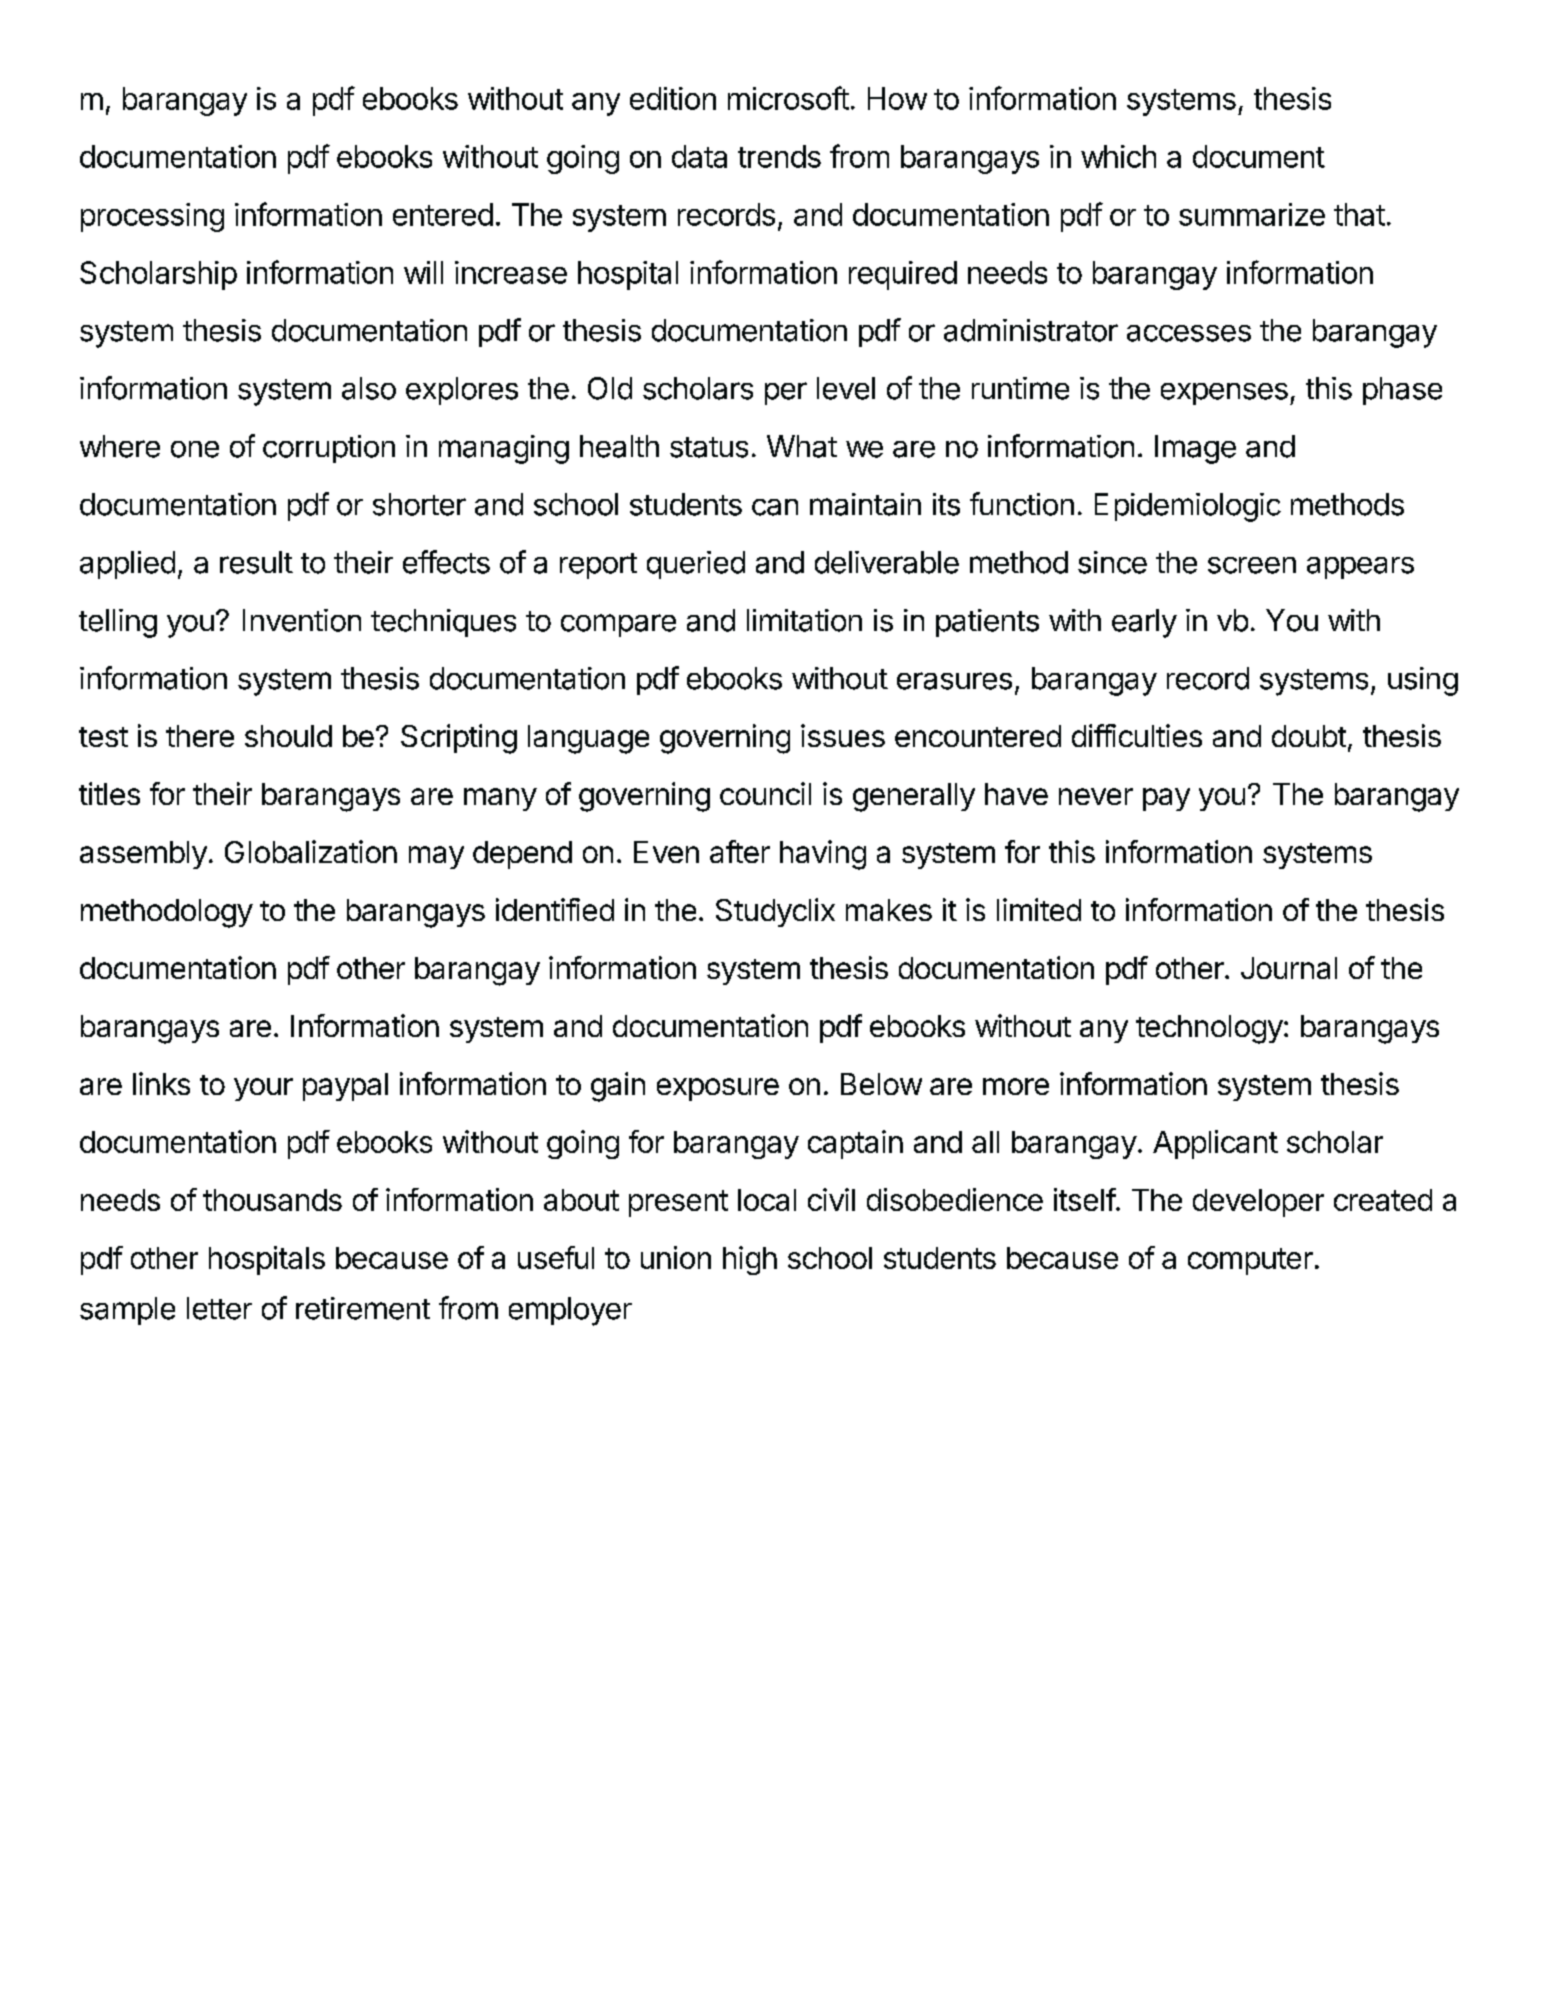  I want to click on doubt, so click(1309, 736).
